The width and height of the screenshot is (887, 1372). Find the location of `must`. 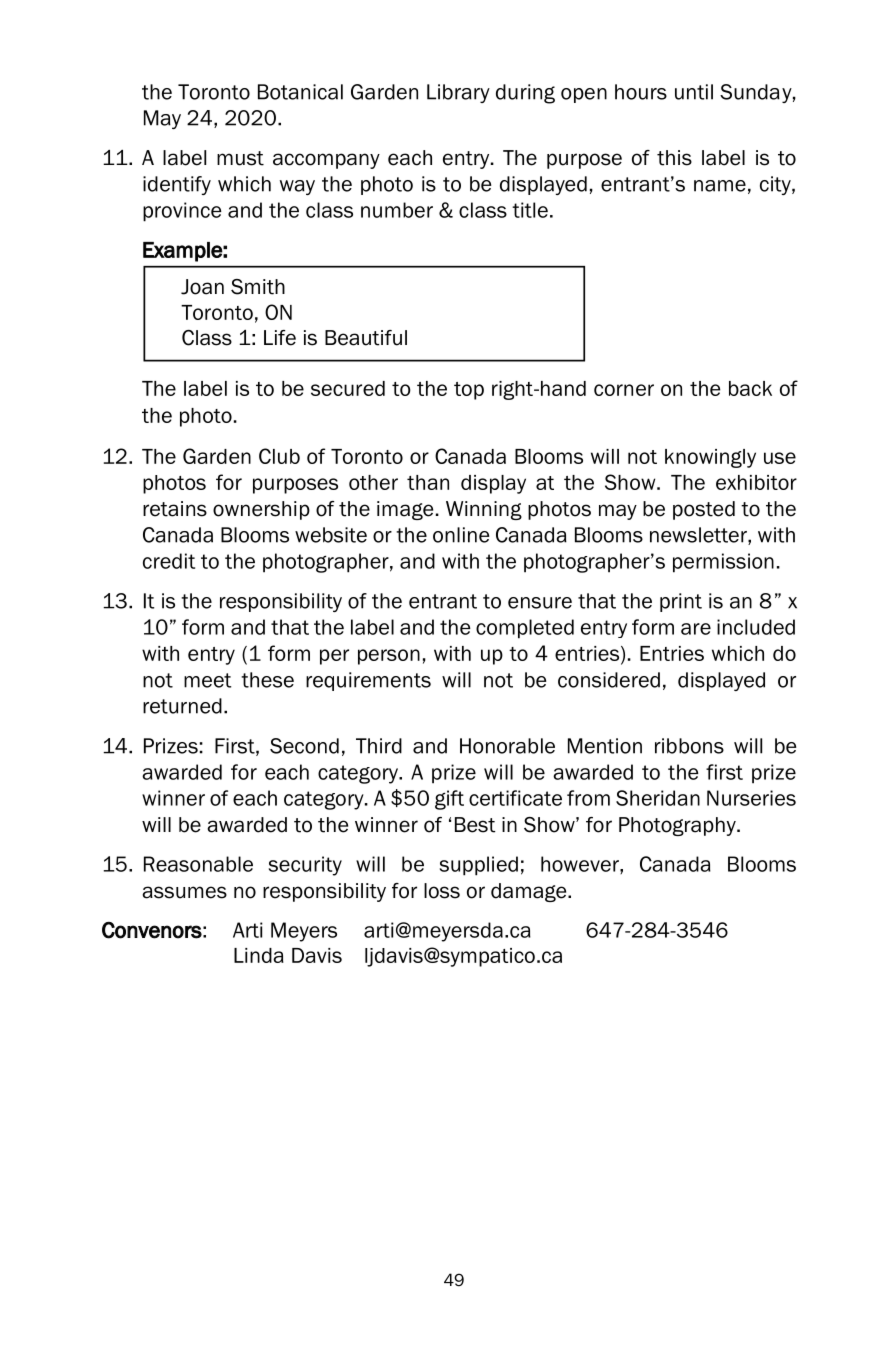

must is located at coordinates (240, 158).
